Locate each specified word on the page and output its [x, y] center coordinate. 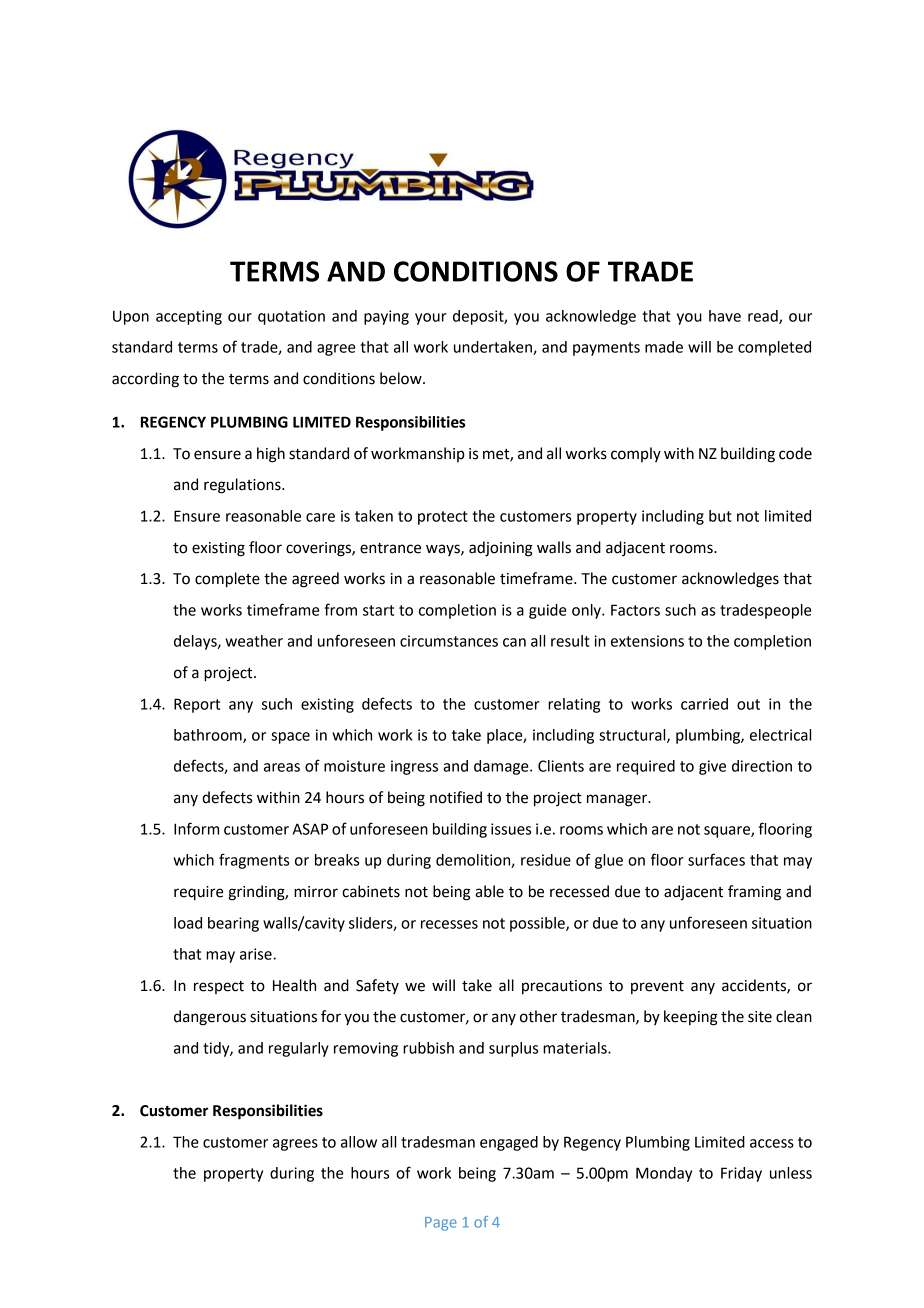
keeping [691, 1018]
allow [359, 1142]
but [720, 516]
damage [502, 767]
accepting [189, 317]
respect [219, 987]
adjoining [501, 549]
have [725, 316]
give [712, 767]
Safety [377, 986]
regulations [243, 486]
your [431, 319]
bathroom [209, 736]
